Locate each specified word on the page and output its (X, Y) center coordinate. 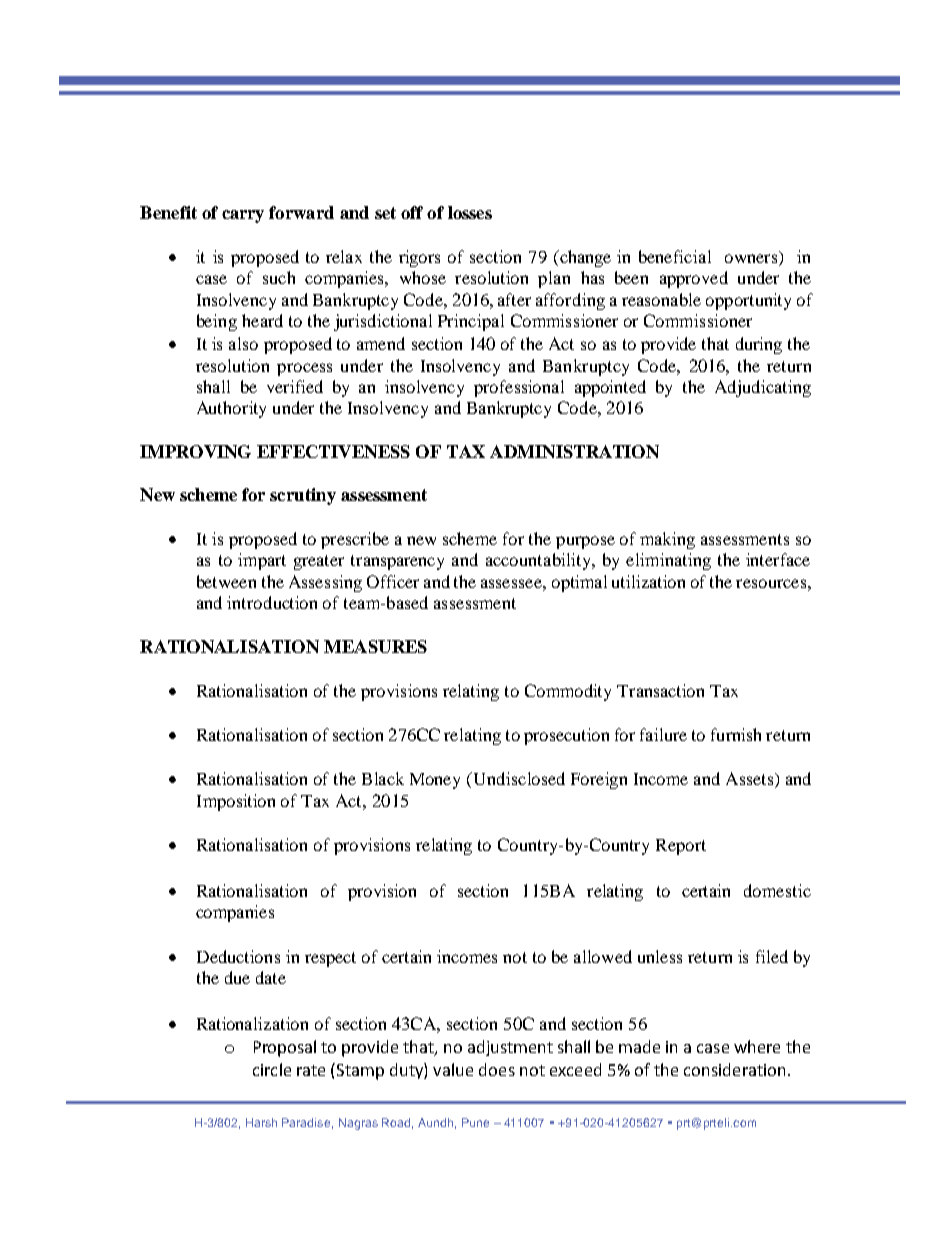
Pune (475, 1122)
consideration (736, 1069)
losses (470, 212)
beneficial (675, 256)
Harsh (261, 1122)
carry (243, 216)
